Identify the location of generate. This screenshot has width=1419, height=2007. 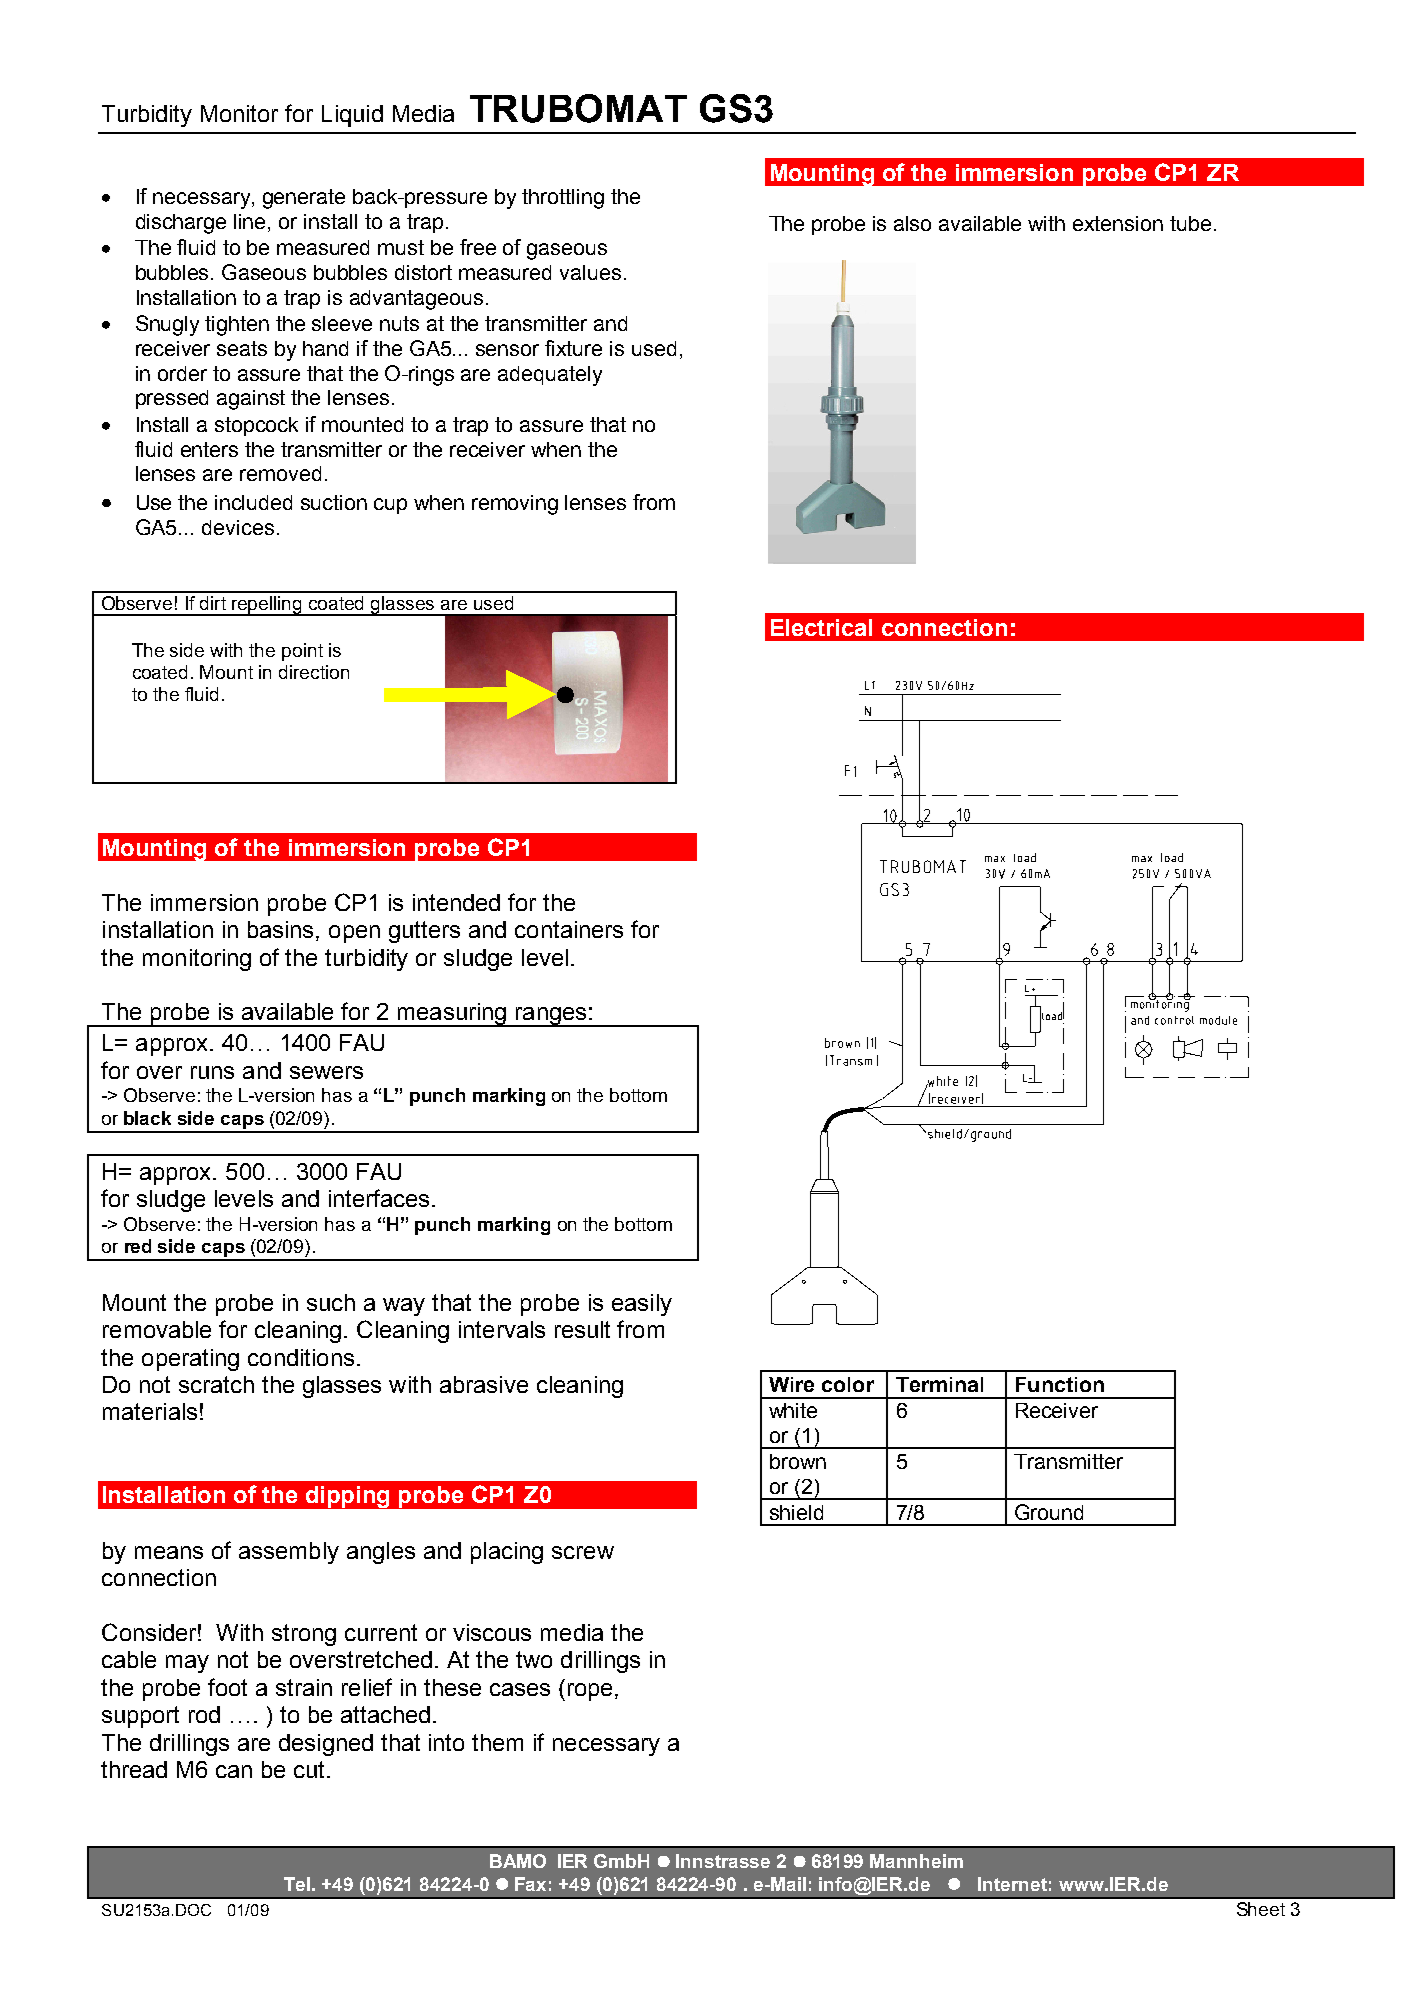
(304, 199).
